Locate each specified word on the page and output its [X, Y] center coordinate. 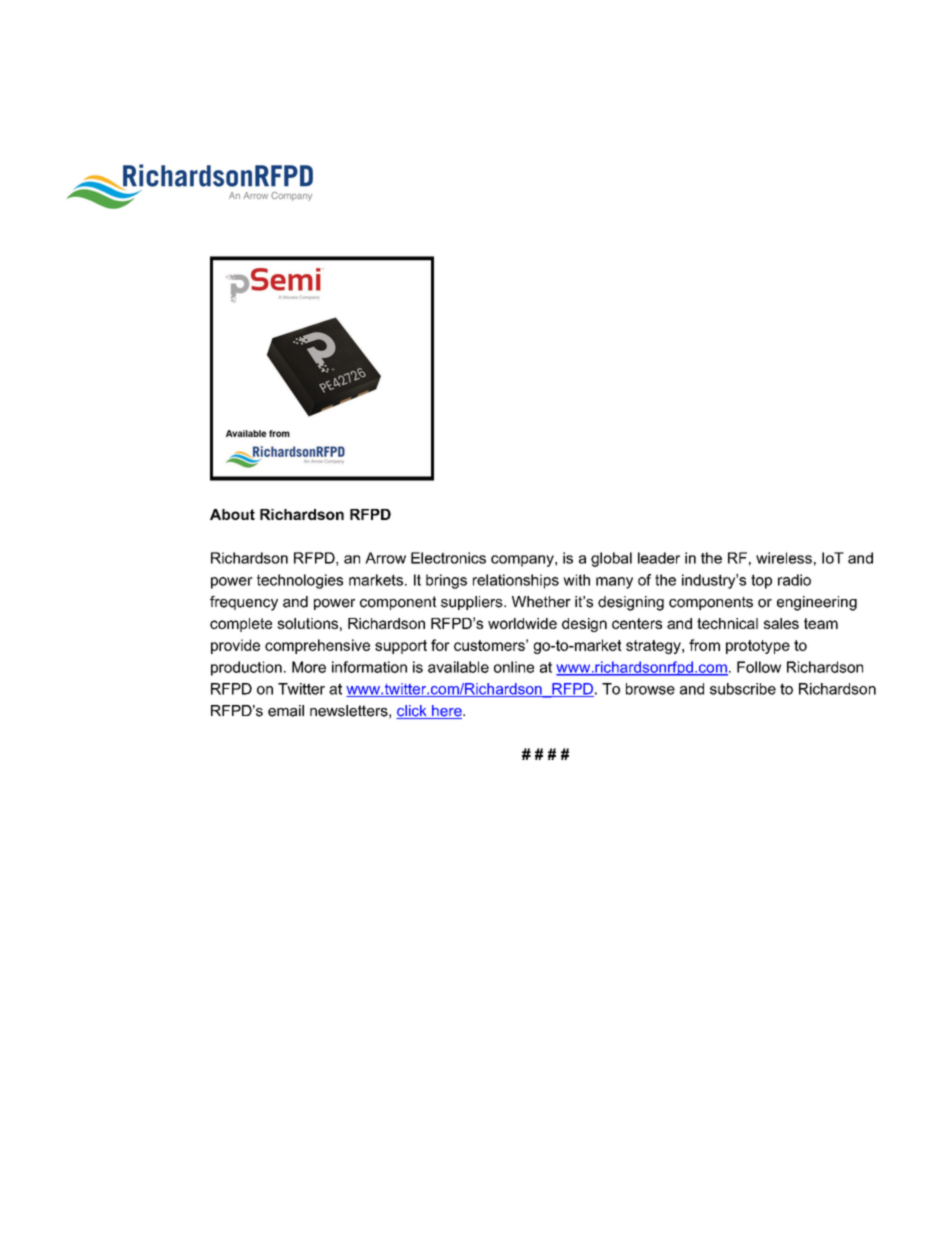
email [286, 711]
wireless [784, 558]
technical [727, 623]
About [232, 514]
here [447, 712]
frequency [244, 603]
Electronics [448, 558]
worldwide [522, 623]
